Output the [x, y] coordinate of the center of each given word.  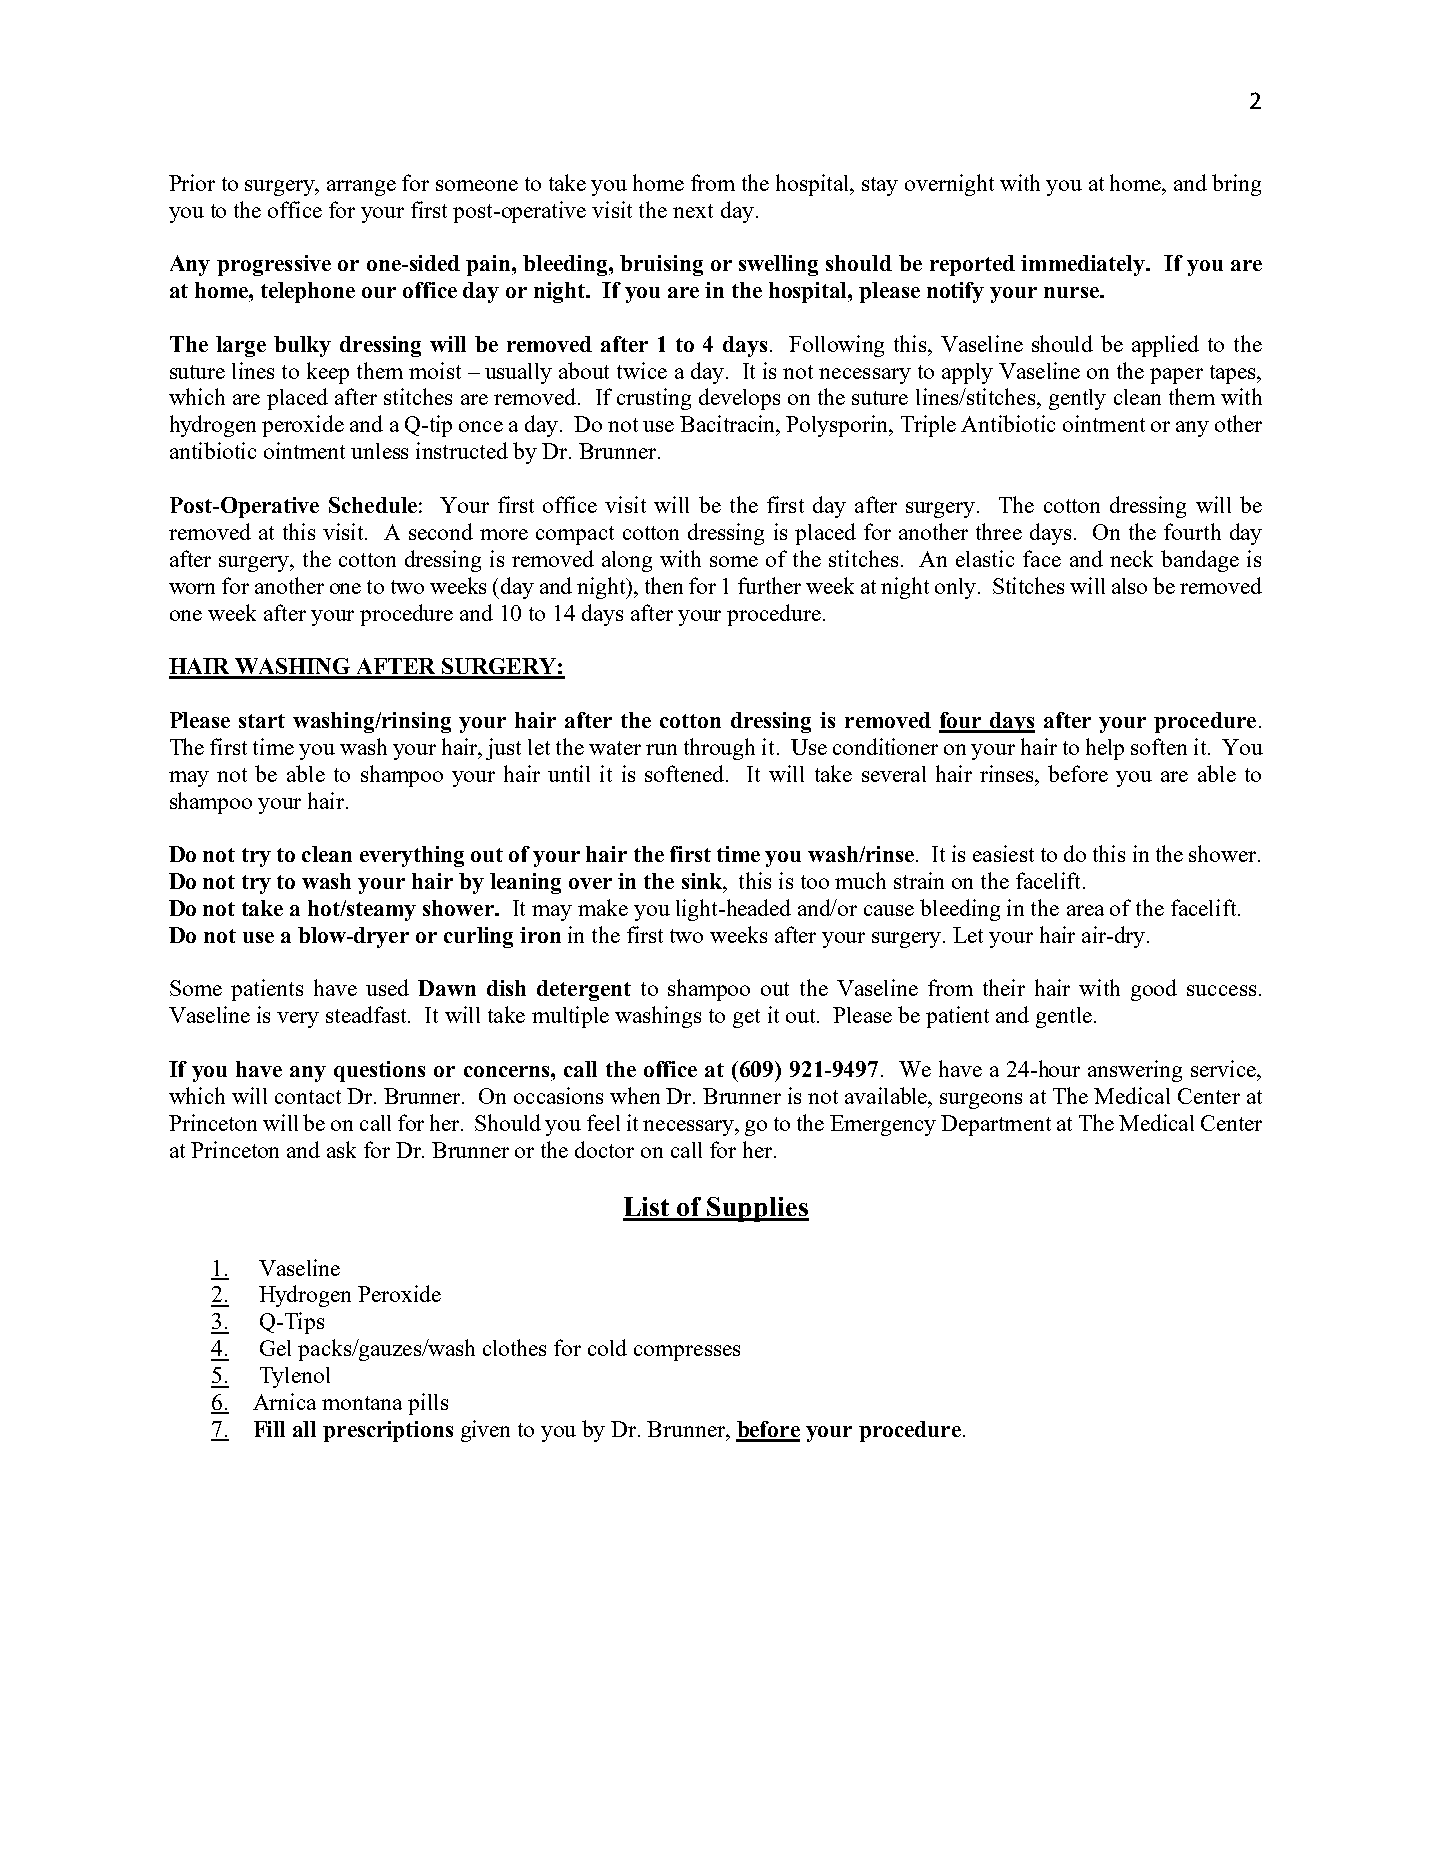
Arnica [284, 1401]
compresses [687, 1353]
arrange [361, 188]
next [693, 211]
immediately [1084, 265]
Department [996, 1125]
